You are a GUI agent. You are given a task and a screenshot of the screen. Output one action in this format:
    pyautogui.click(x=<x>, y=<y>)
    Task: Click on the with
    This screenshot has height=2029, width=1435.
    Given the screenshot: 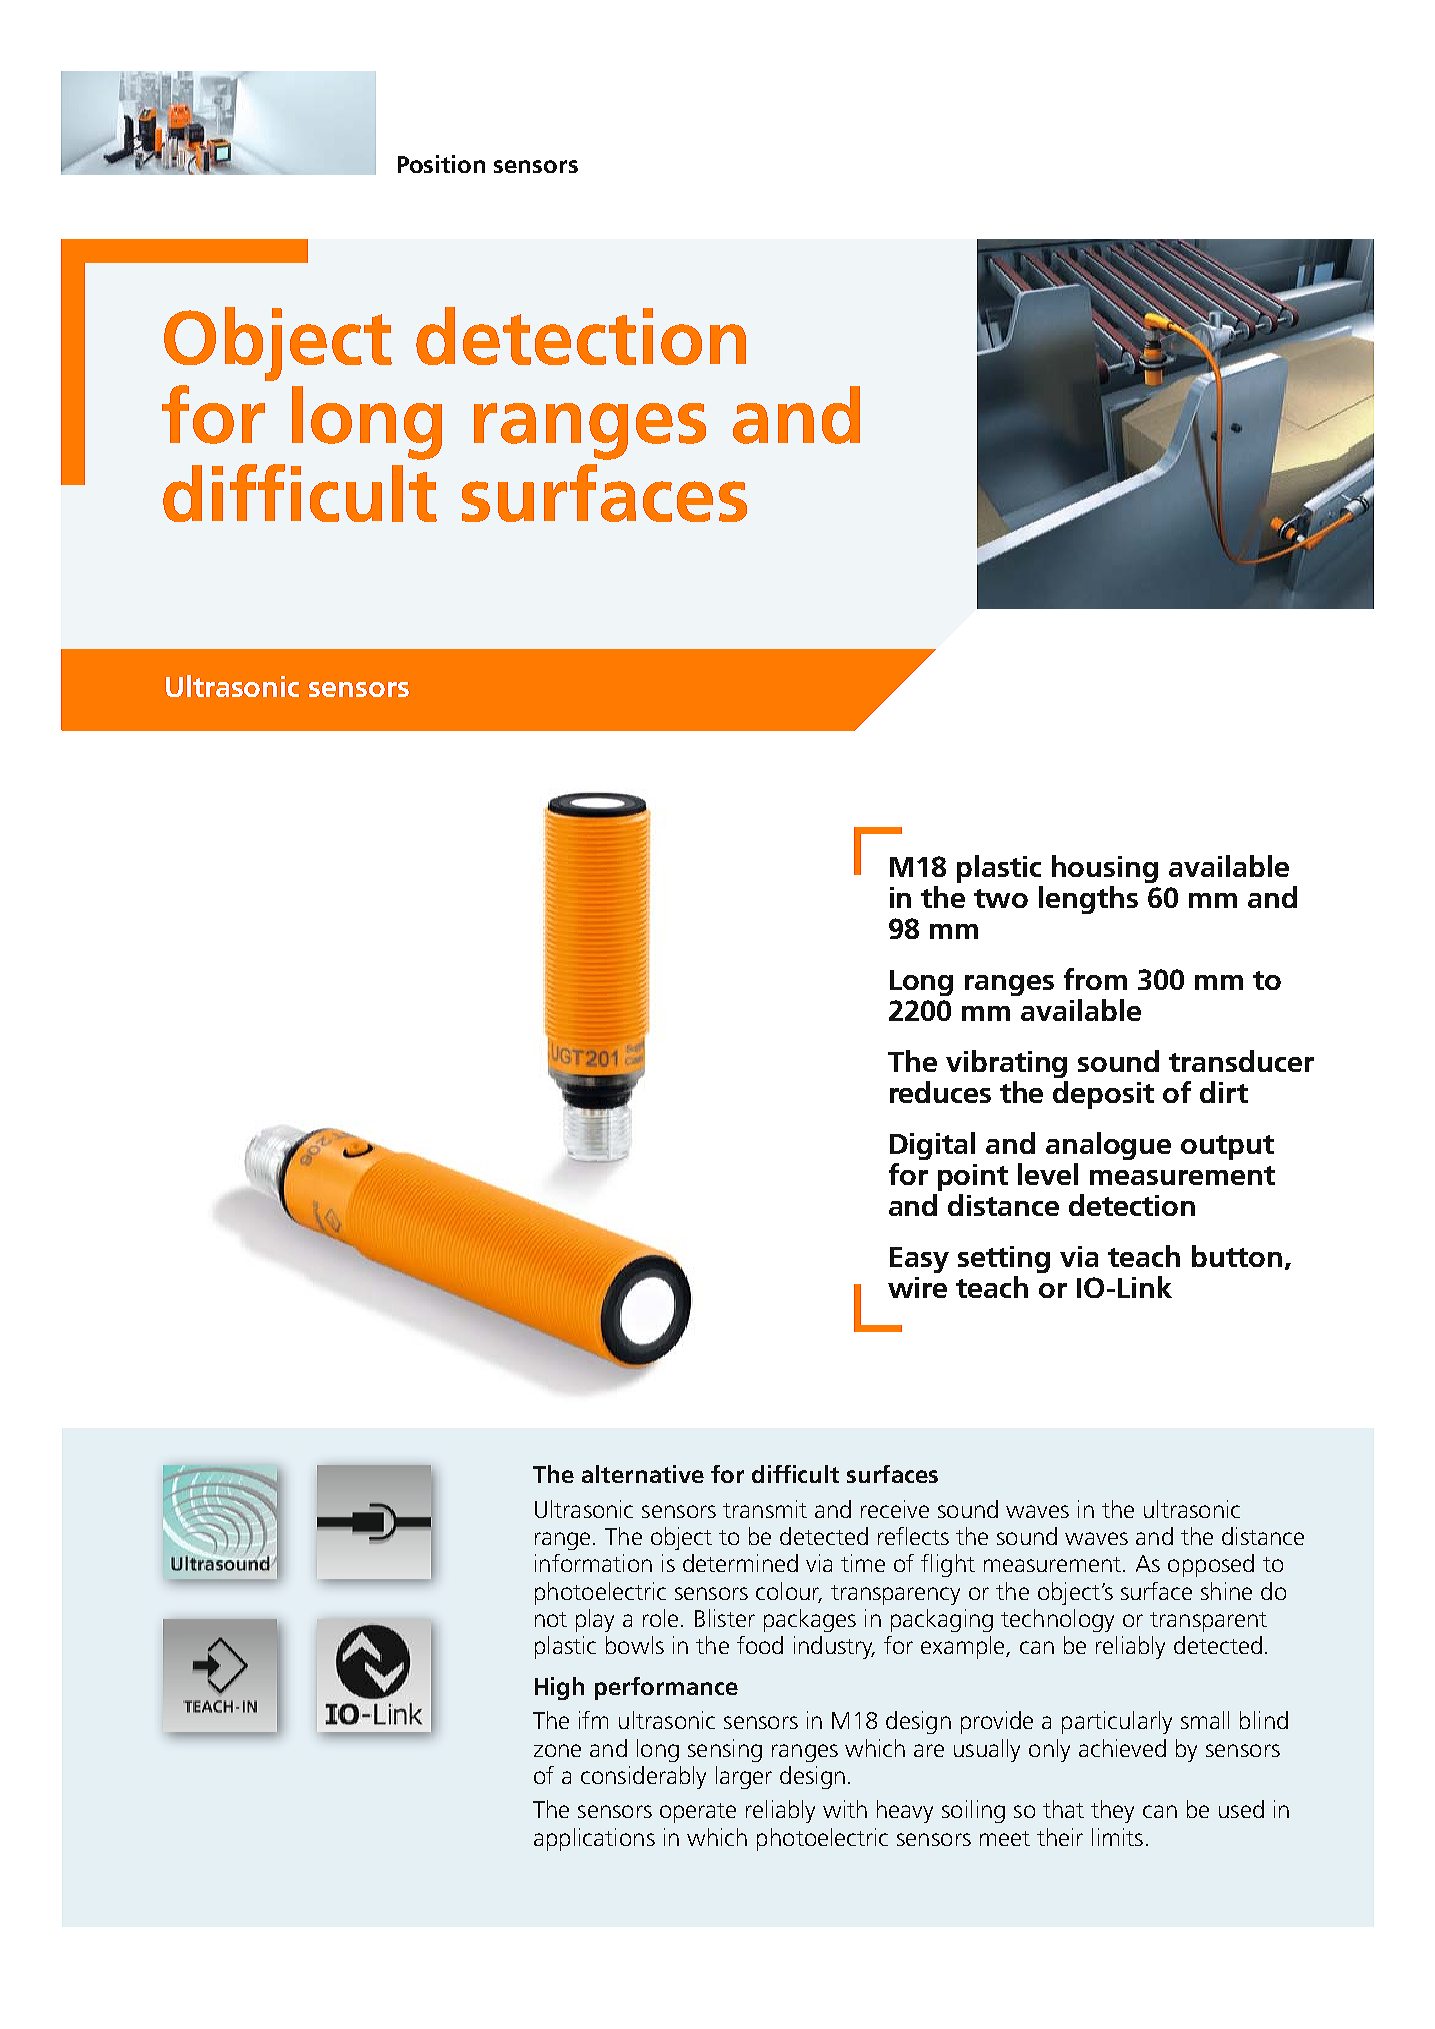 What is the action you would take?
    pyautogui.click(x=845, y=1809)
